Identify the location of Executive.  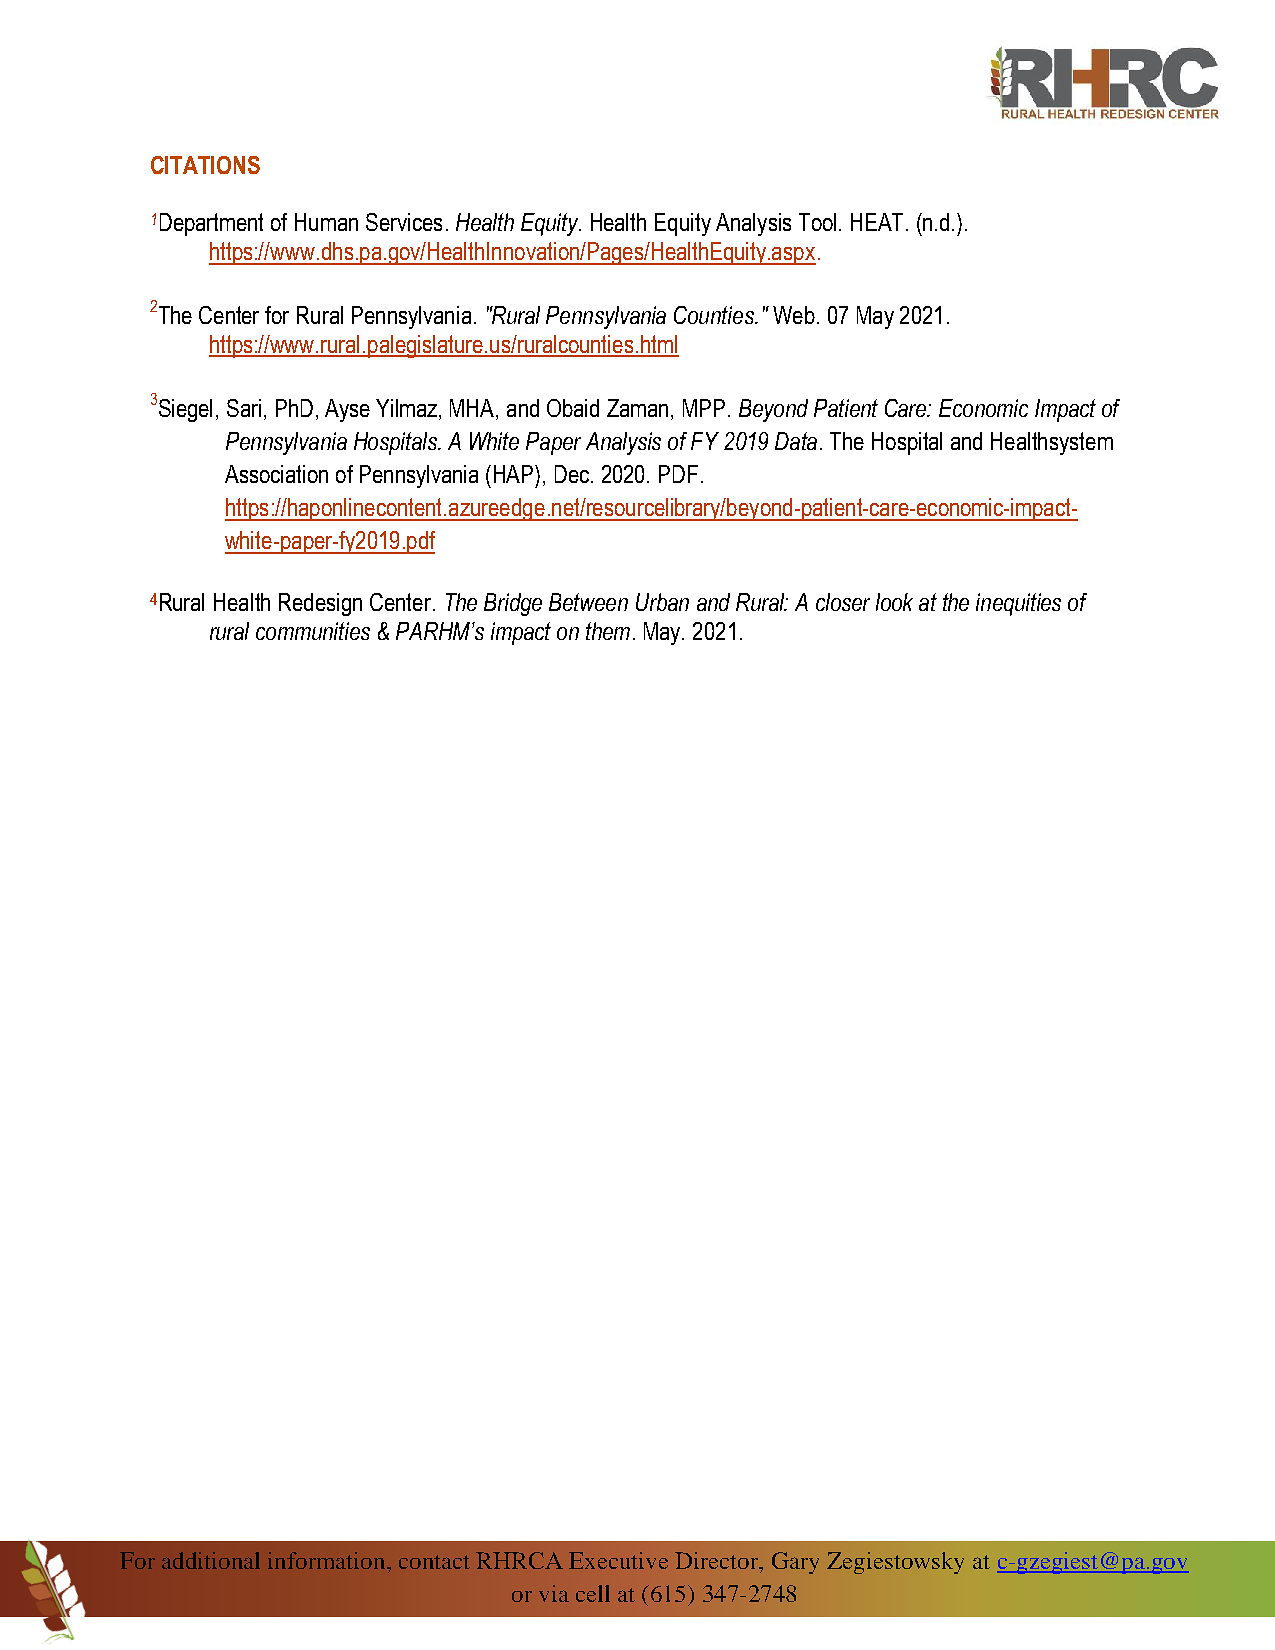
(618, 1560).
